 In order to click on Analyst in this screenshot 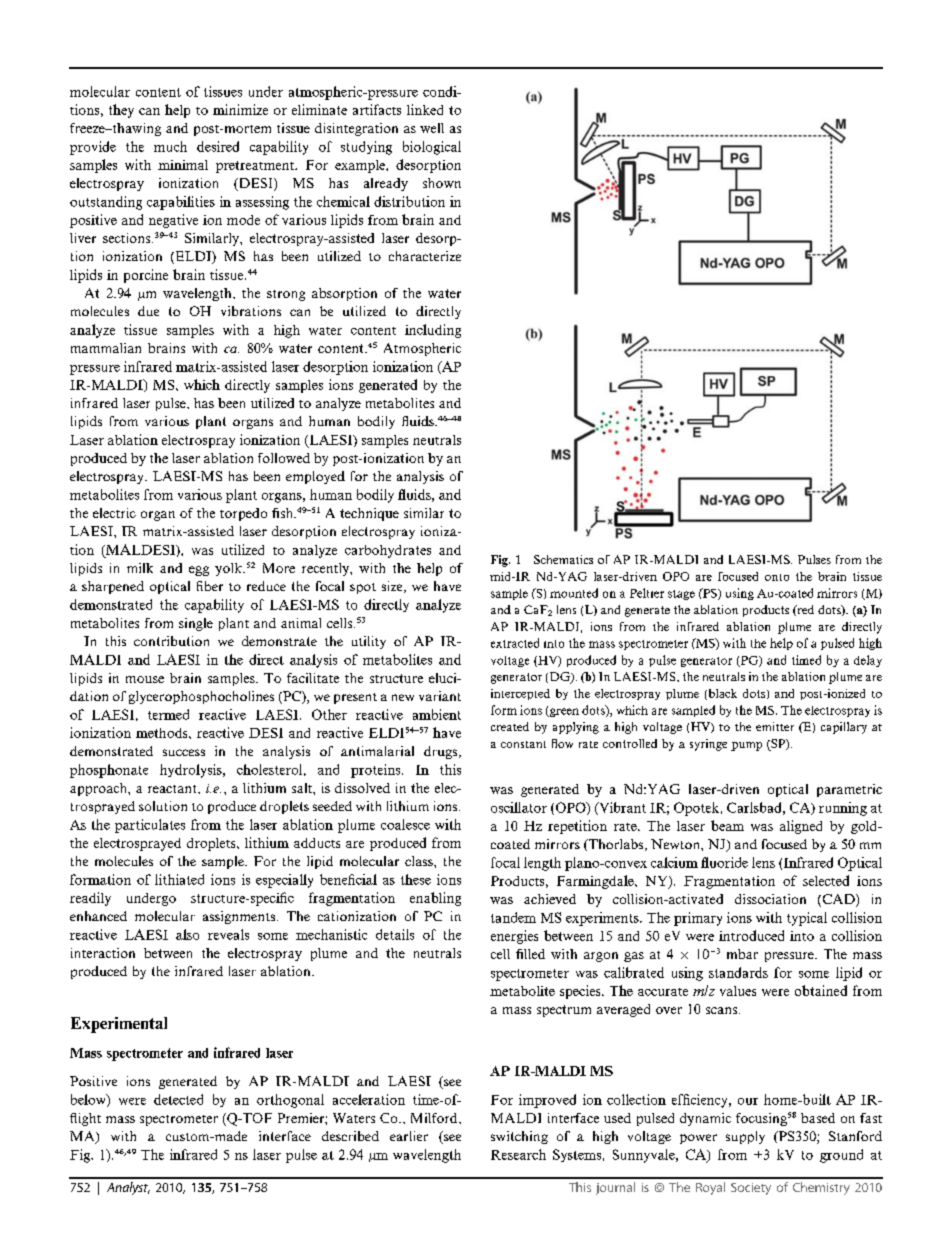, I will do `click(128, 1188)`.
